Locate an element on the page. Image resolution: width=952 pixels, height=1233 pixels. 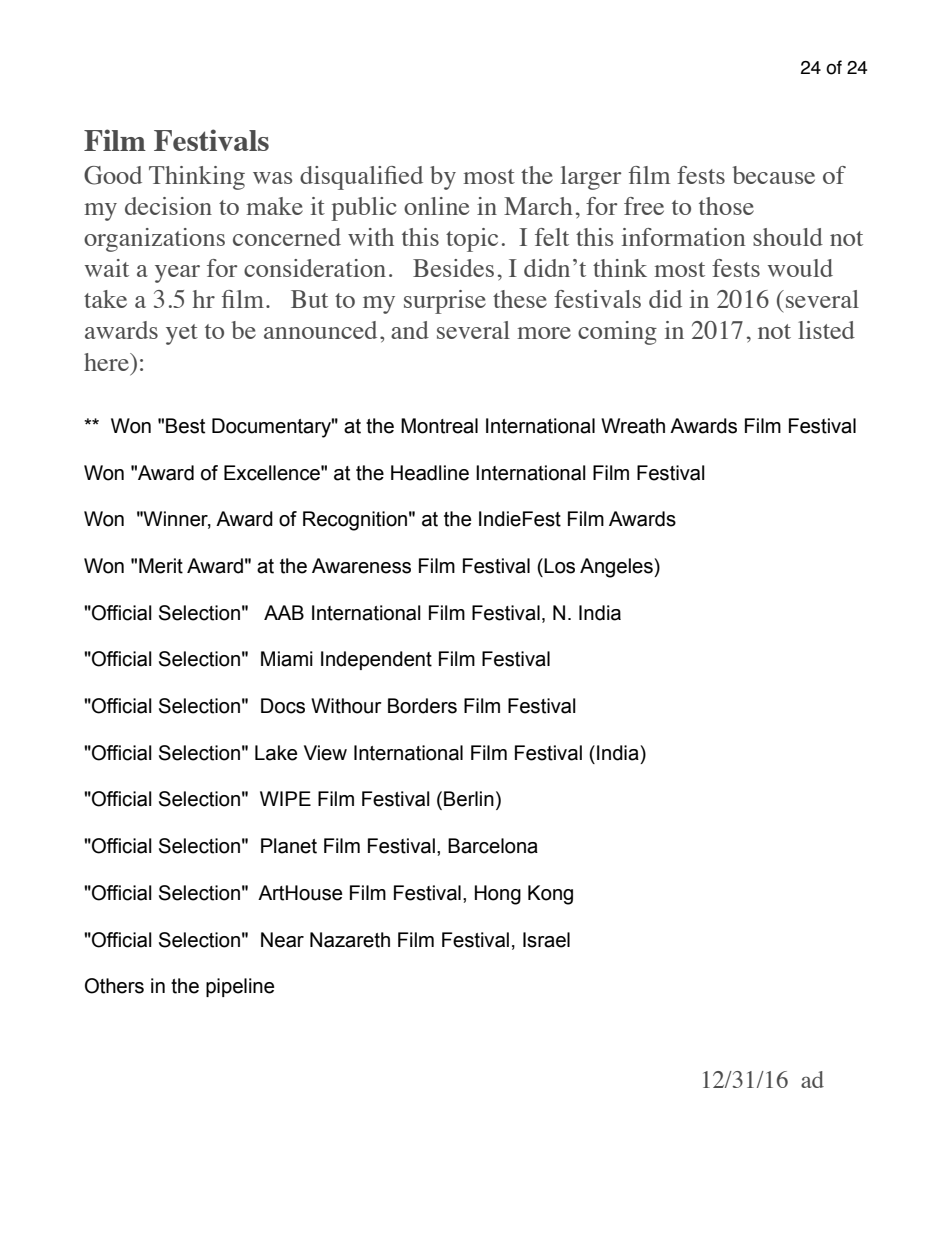
Docs is located at coordinates (283, 706).
